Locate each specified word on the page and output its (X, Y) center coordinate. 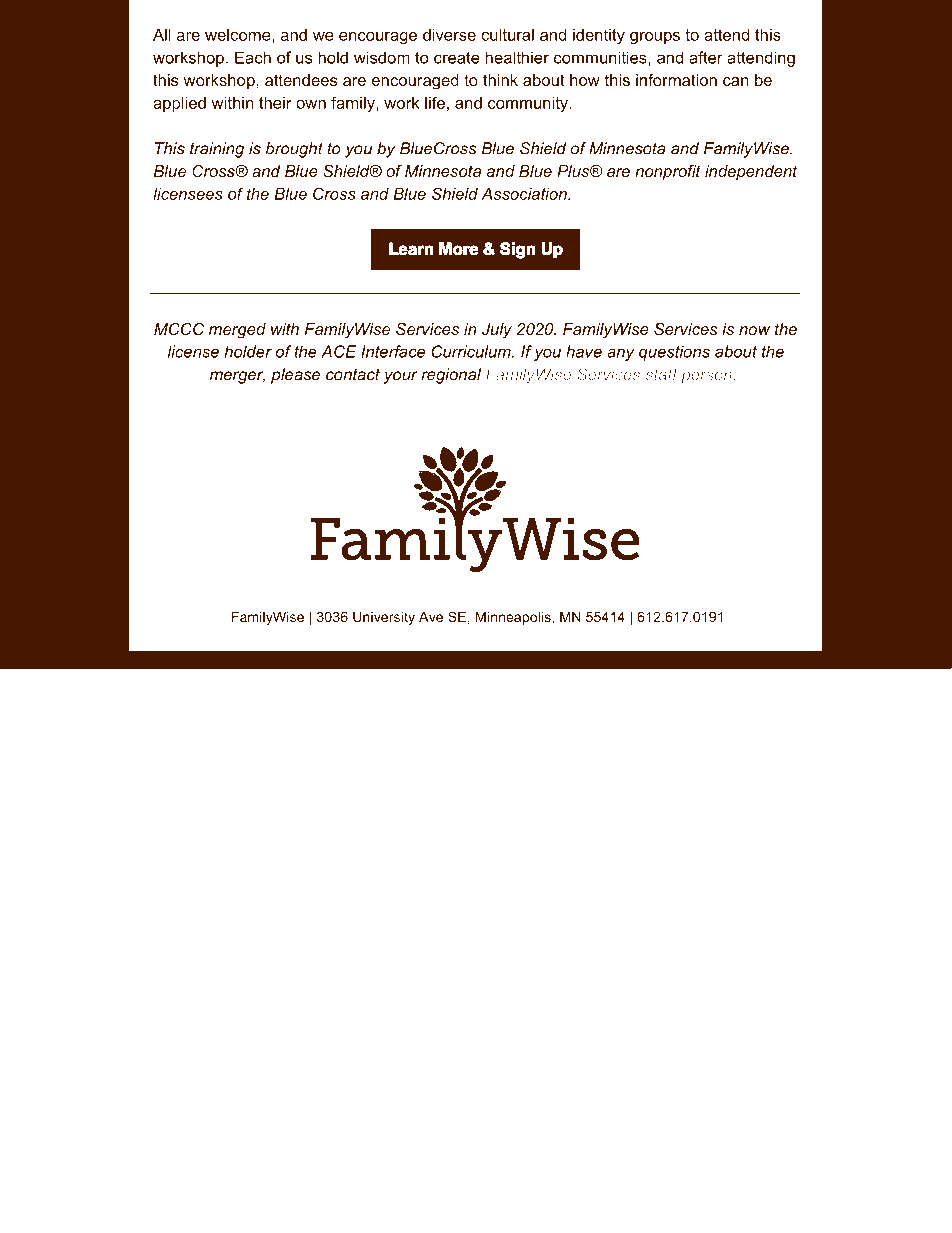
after (706, 57)
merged (237, 331)
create (457, 58)
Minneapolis (514, 618)
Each (253, 57)
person (706, 377)
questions (674, 353)
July (497, 331)
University (384, 618)
